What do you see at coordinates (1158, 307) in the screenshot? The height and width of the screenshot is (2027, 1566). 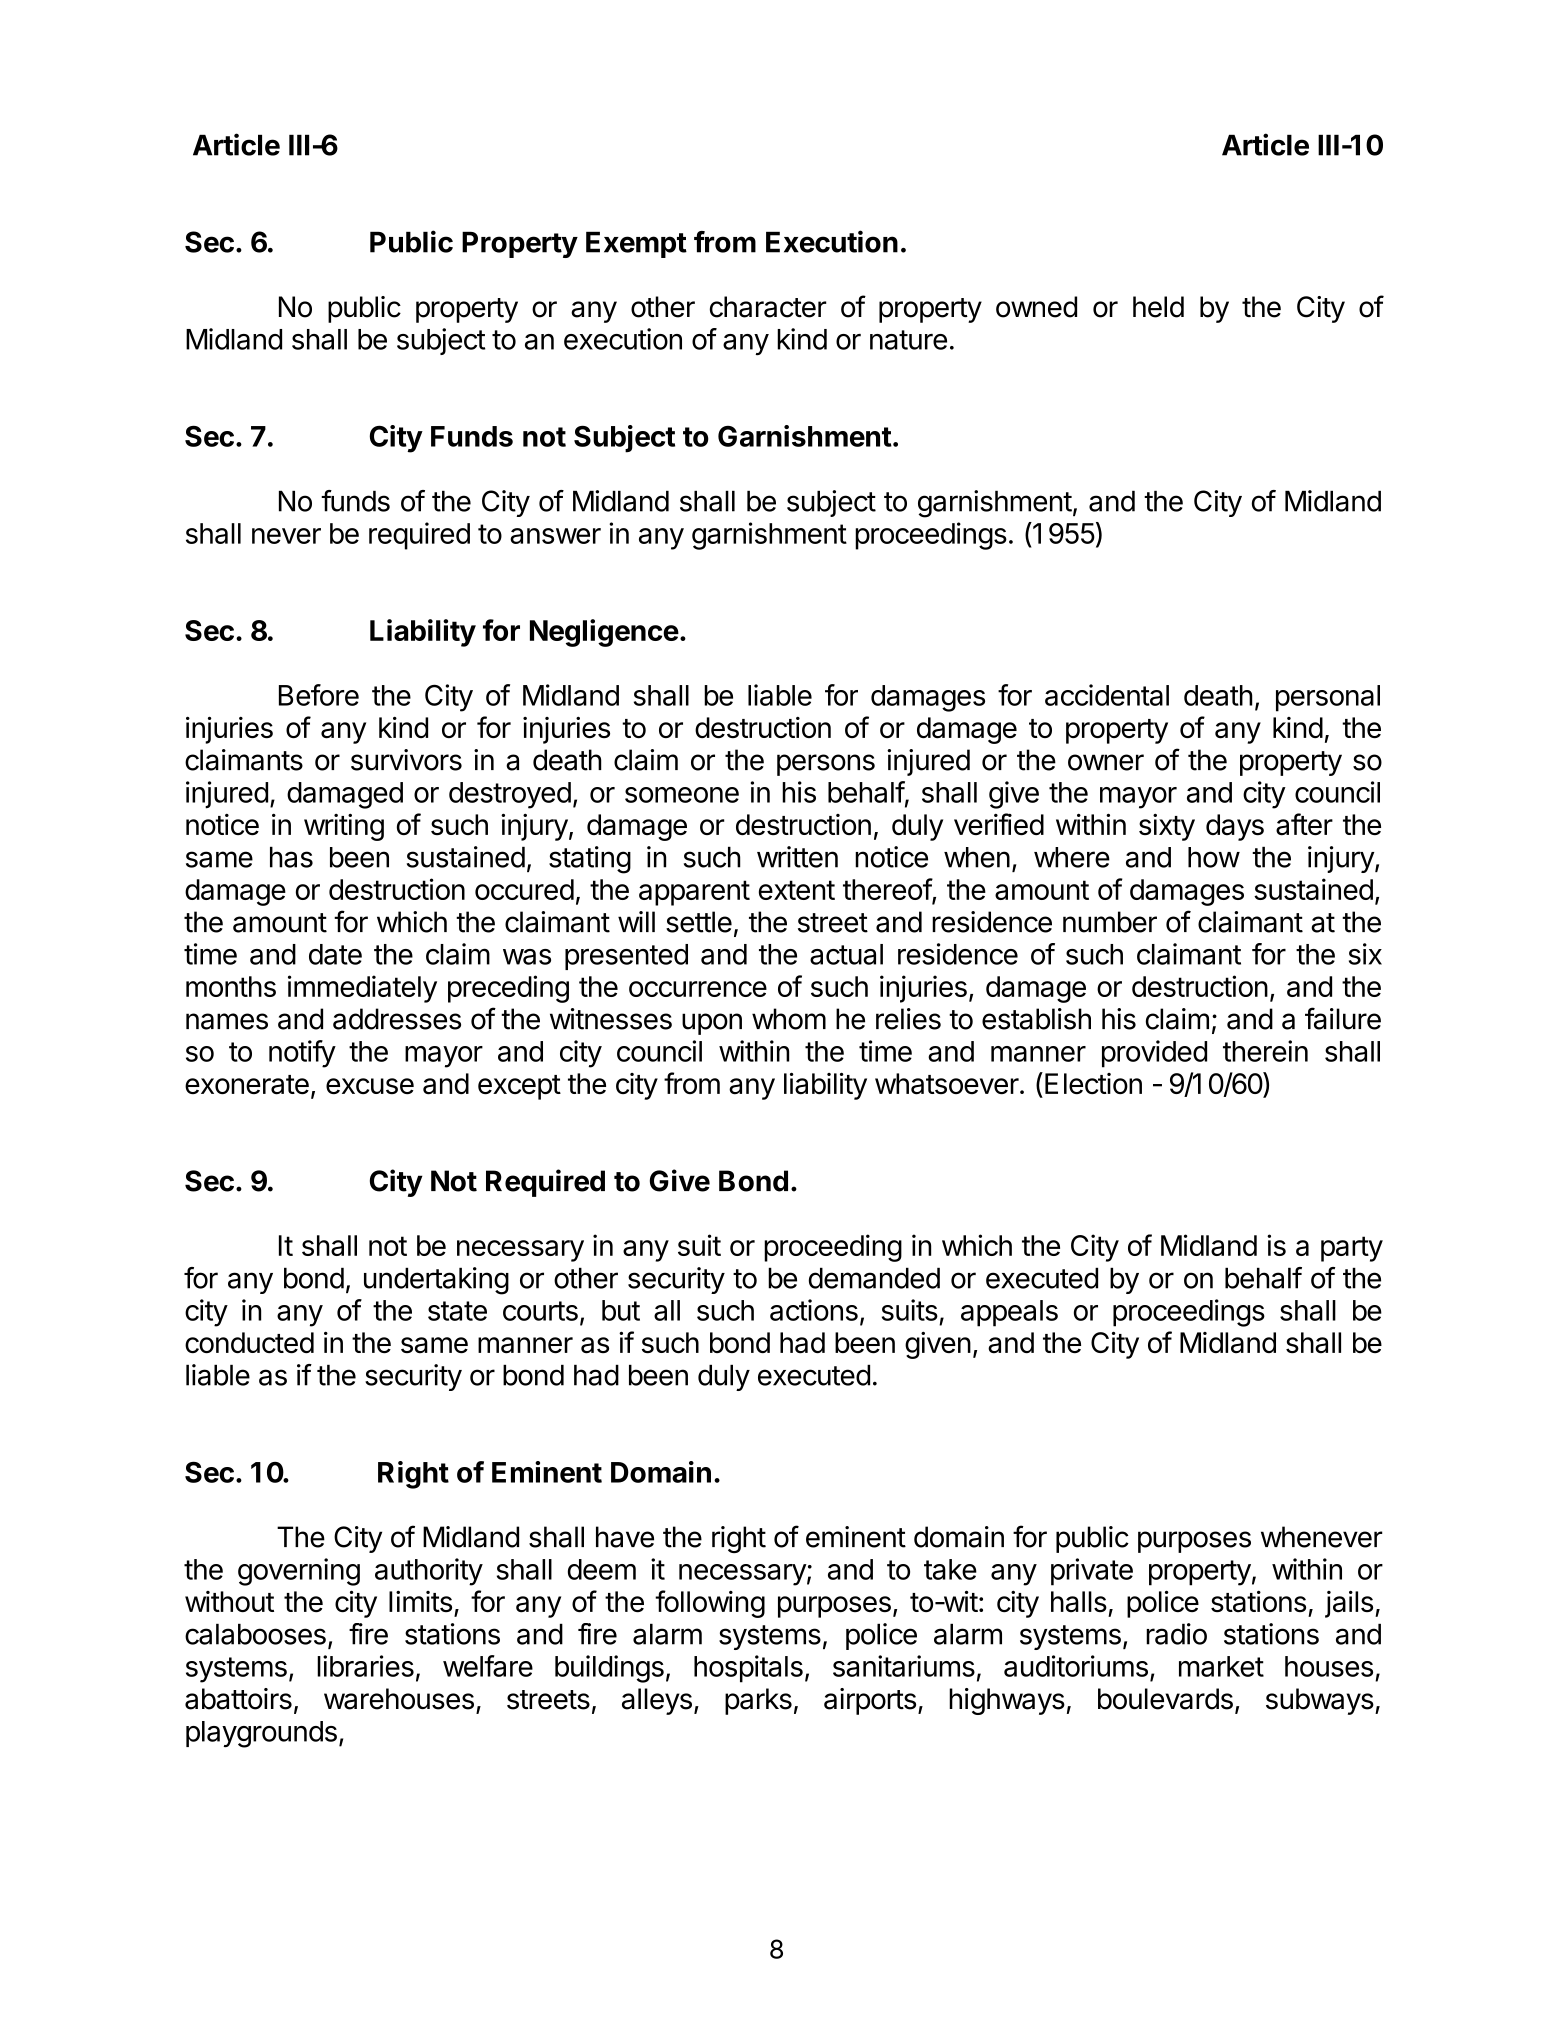 I see `held` at bounding box center [1158, 307].
